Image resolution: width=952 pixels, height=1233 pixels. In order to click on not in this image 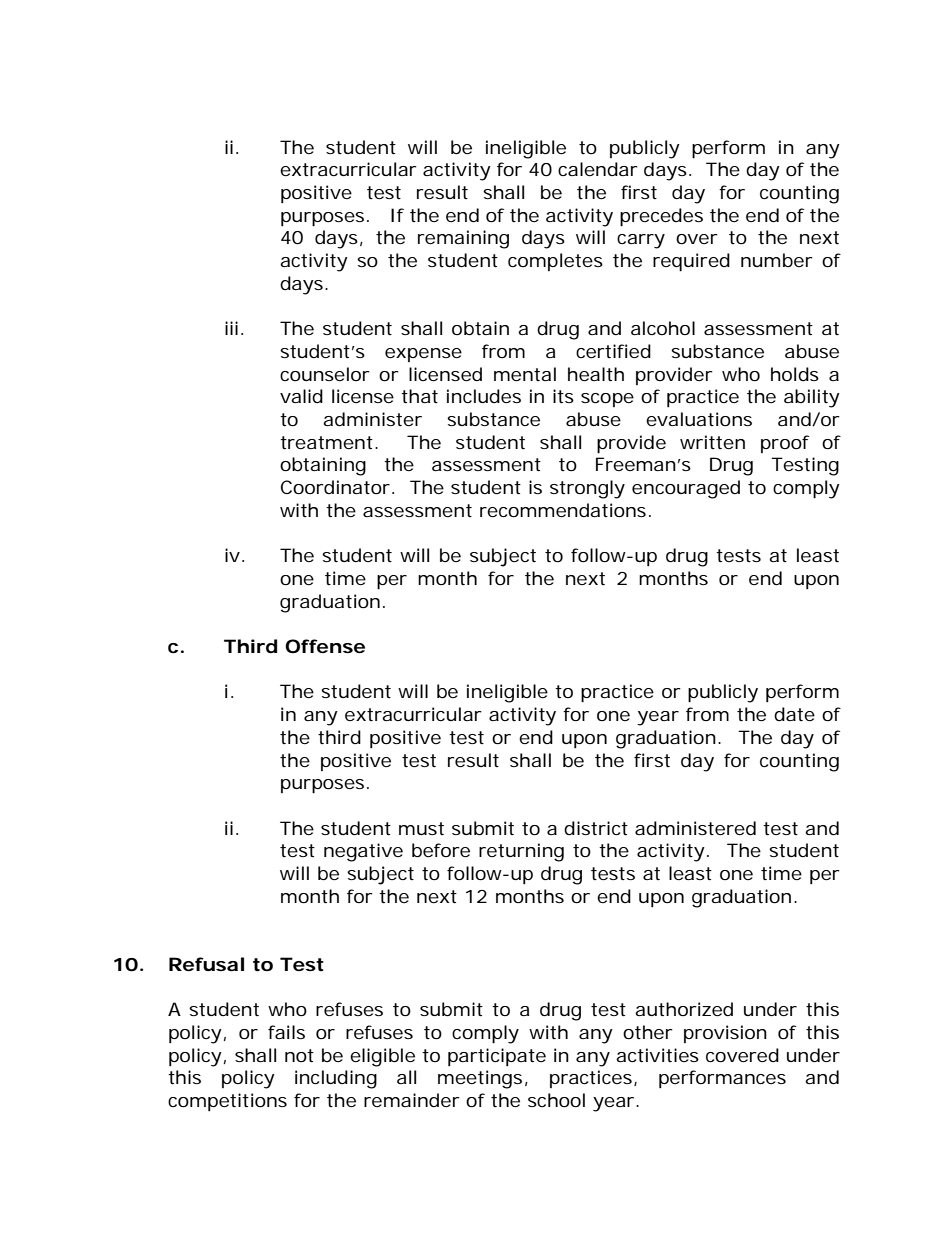, I will do `click(299, 1055)`.
